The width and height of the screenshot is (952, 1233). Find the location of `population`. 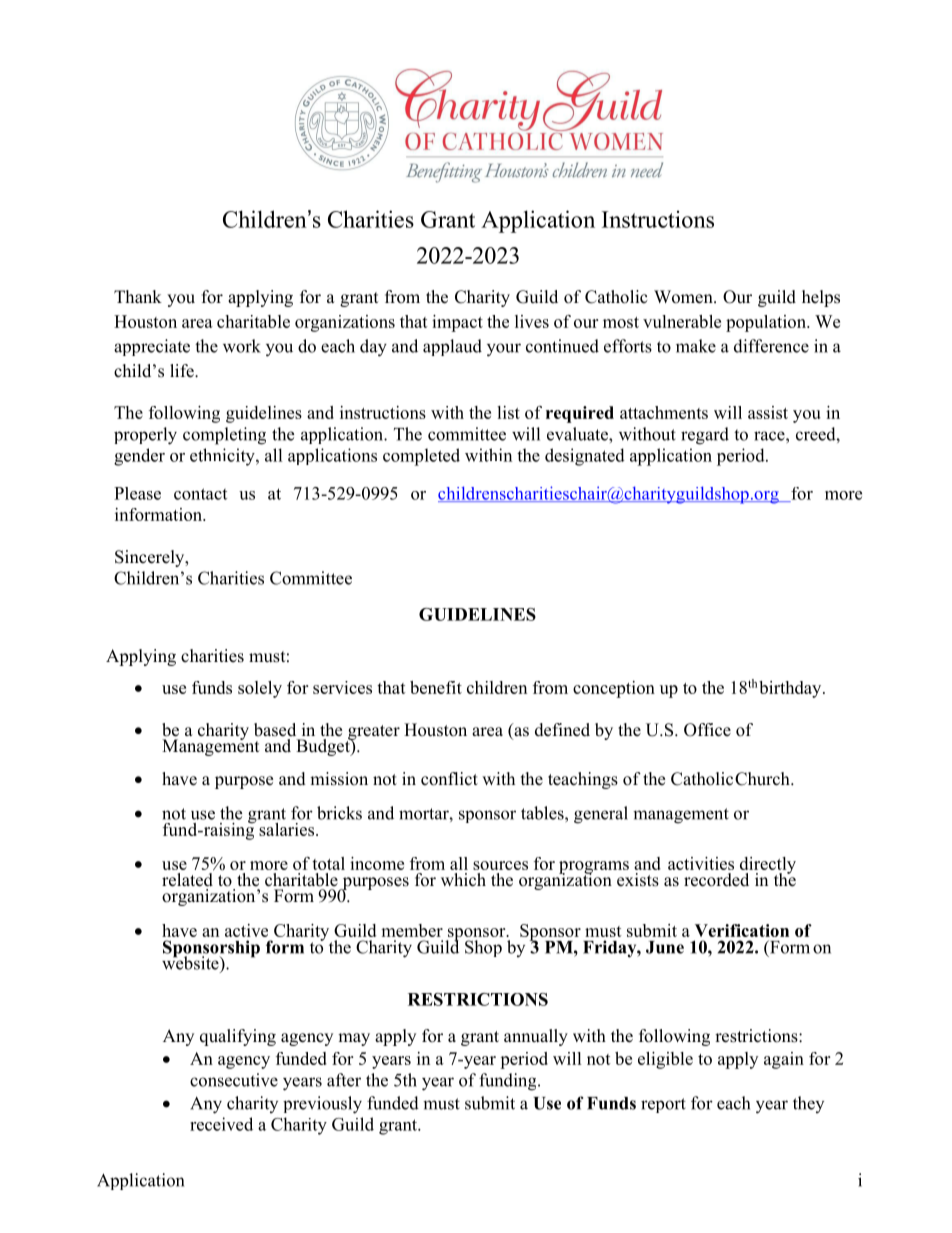

population is located at coordinates (767, 323).
